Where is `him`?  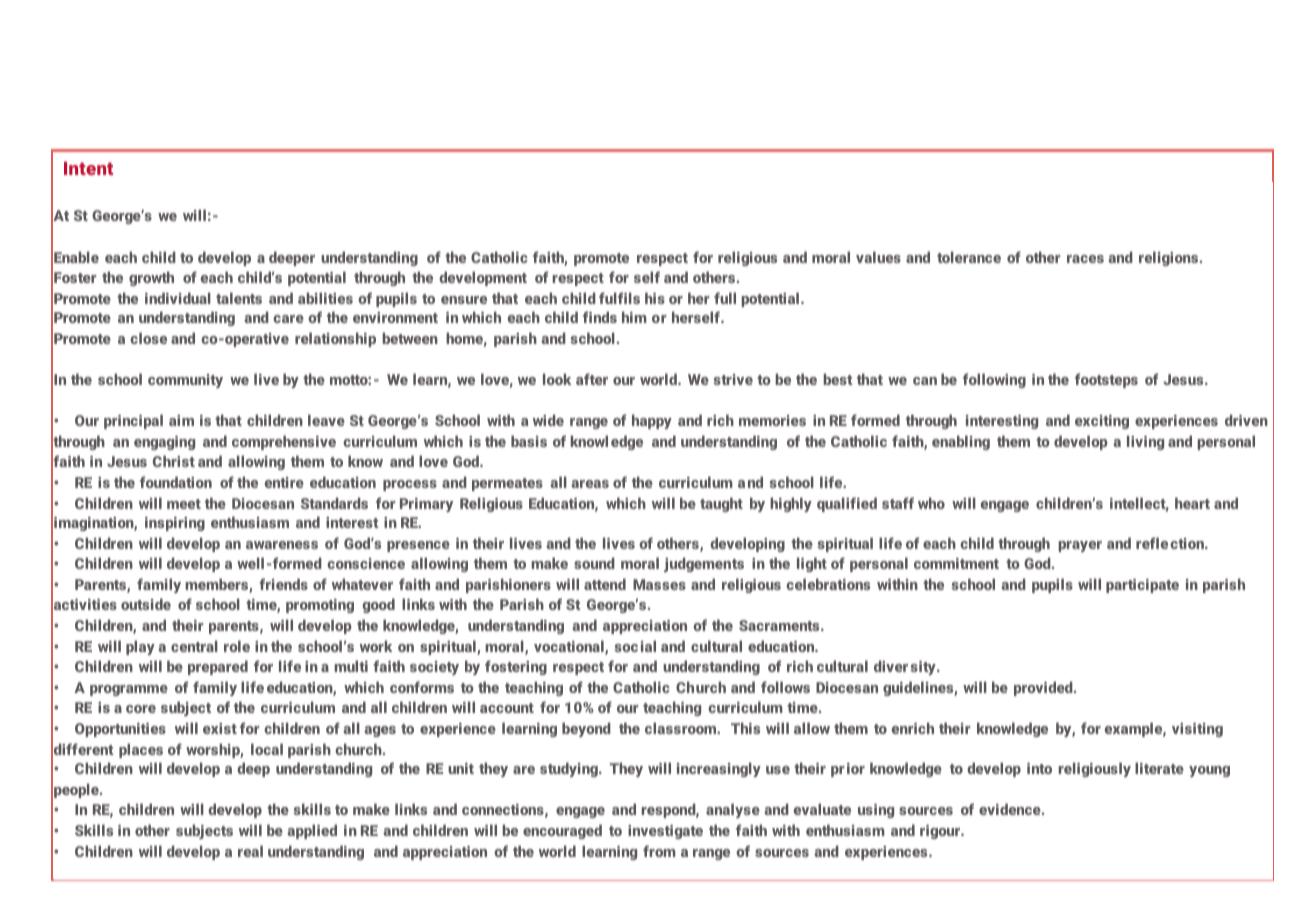
him is located at coordinates (634, 317).
